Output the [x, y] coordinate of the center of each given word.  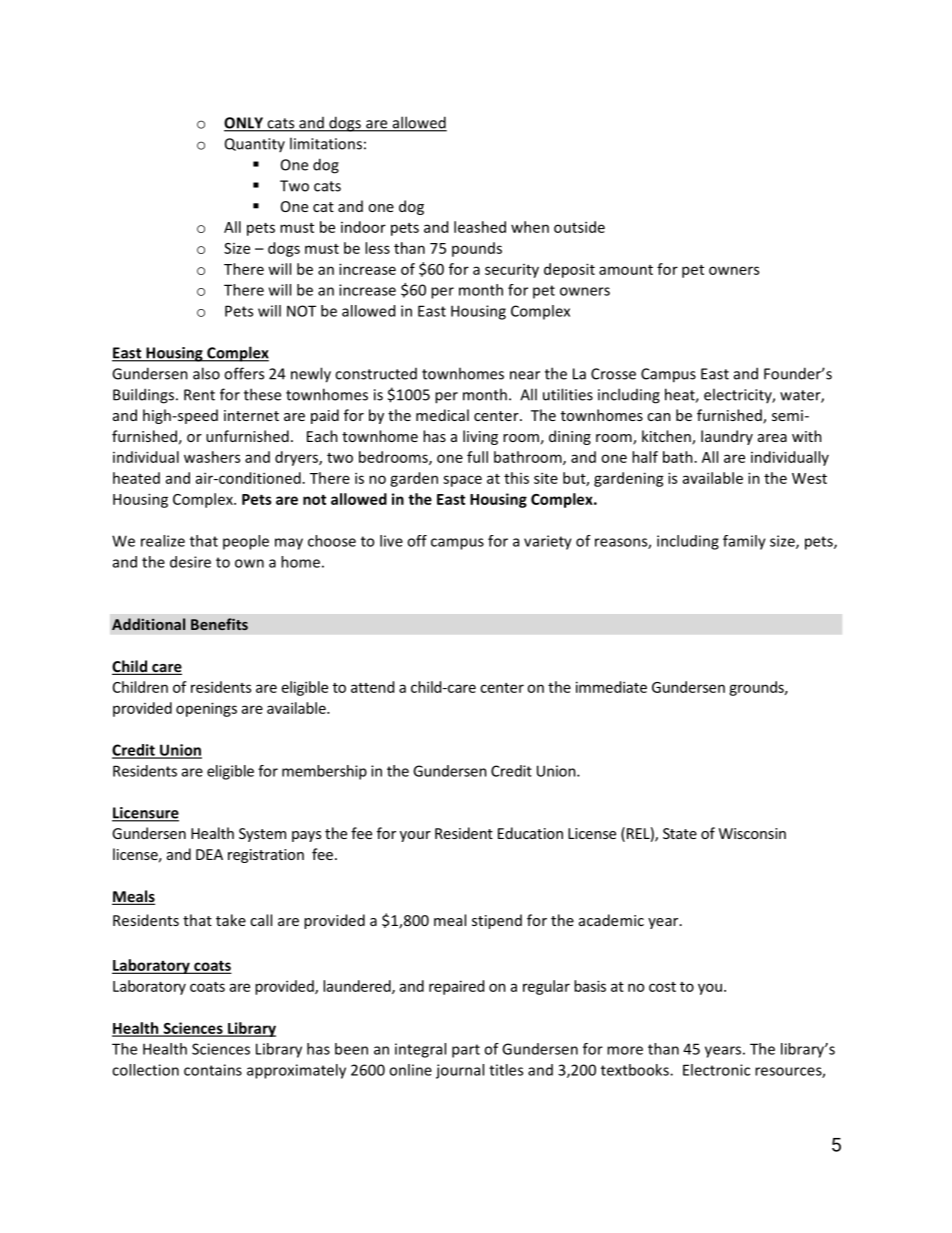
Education [530, 833]
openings [206, 709]
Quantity [255, 145]
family [744, 542]
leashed [480, 227]
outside [579, 227]
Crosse [613, 374]
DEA [209, 854]
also [206, 373]
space [462, 481]
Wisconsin [752, 833]
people [246, 542]
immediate [611, 687]
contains [213, 1070]
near [525, 375]
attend [372, 687]
